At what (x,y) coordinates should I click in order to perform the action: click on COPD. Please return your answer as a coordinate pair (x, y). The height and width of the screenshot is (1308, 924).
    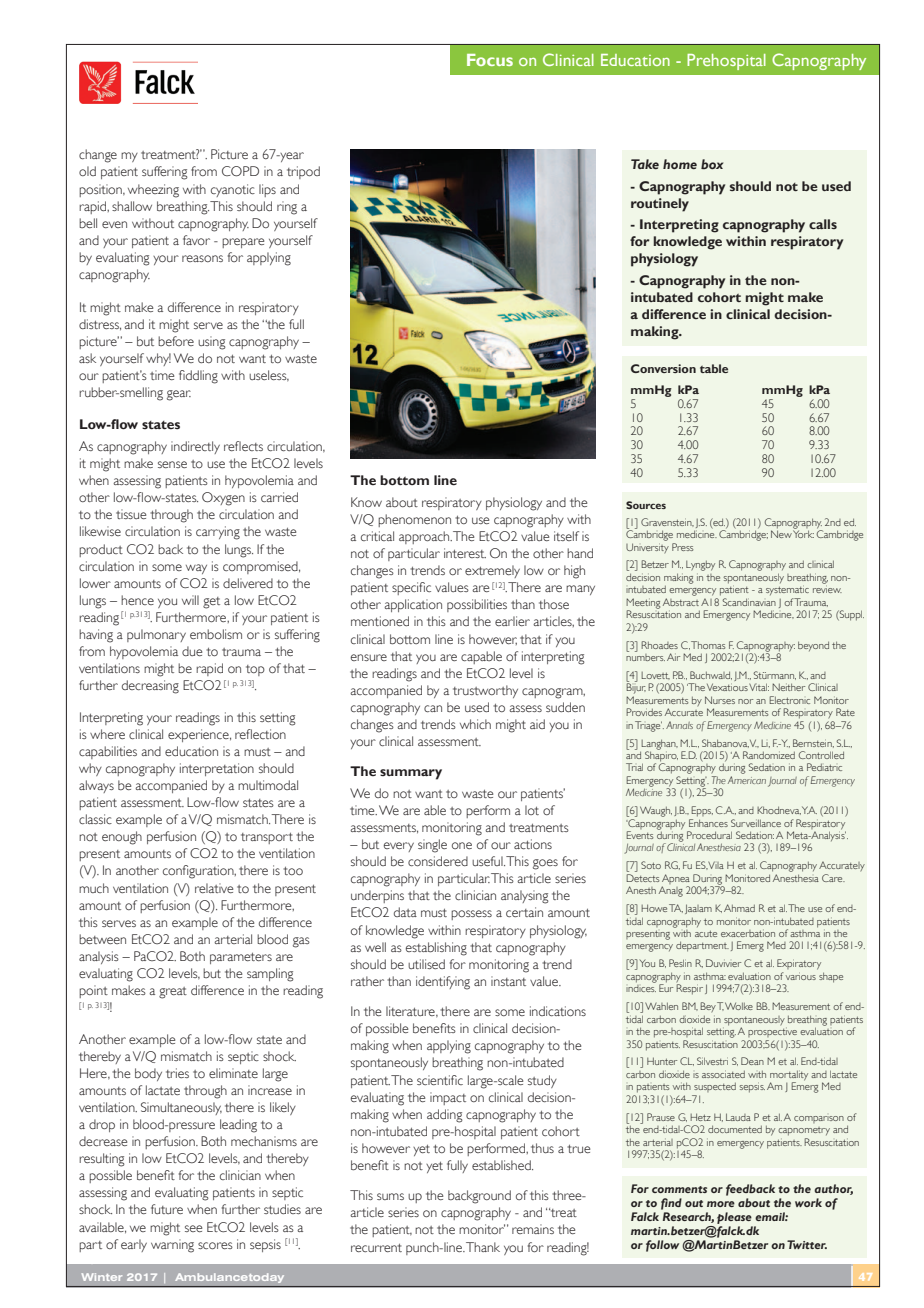
    Looking at the image, I should click on (240, 171).
